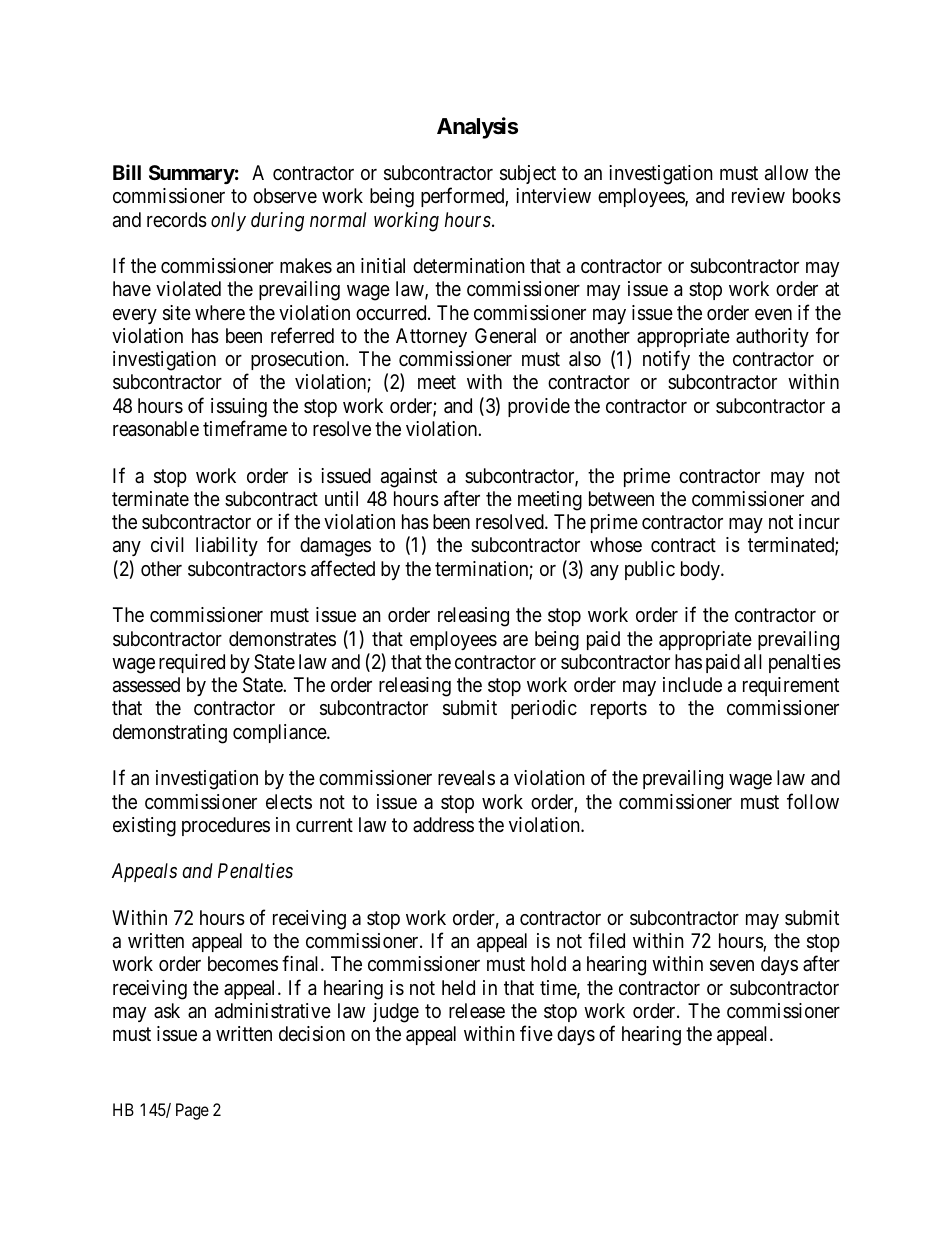  I want to click on five, so click(536, 1033).
